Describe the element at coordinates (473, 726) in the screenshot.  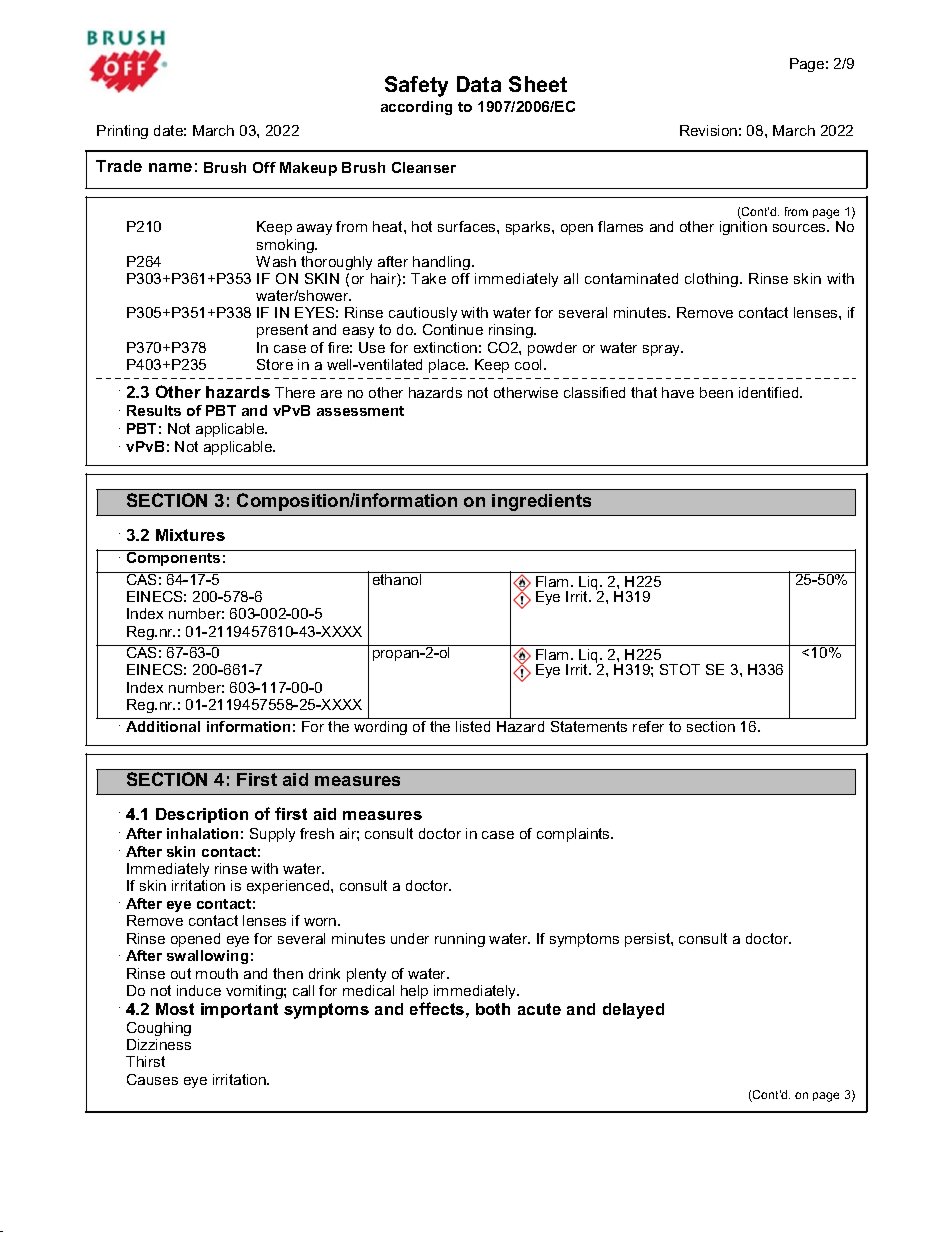
I see `listed` at that location.
